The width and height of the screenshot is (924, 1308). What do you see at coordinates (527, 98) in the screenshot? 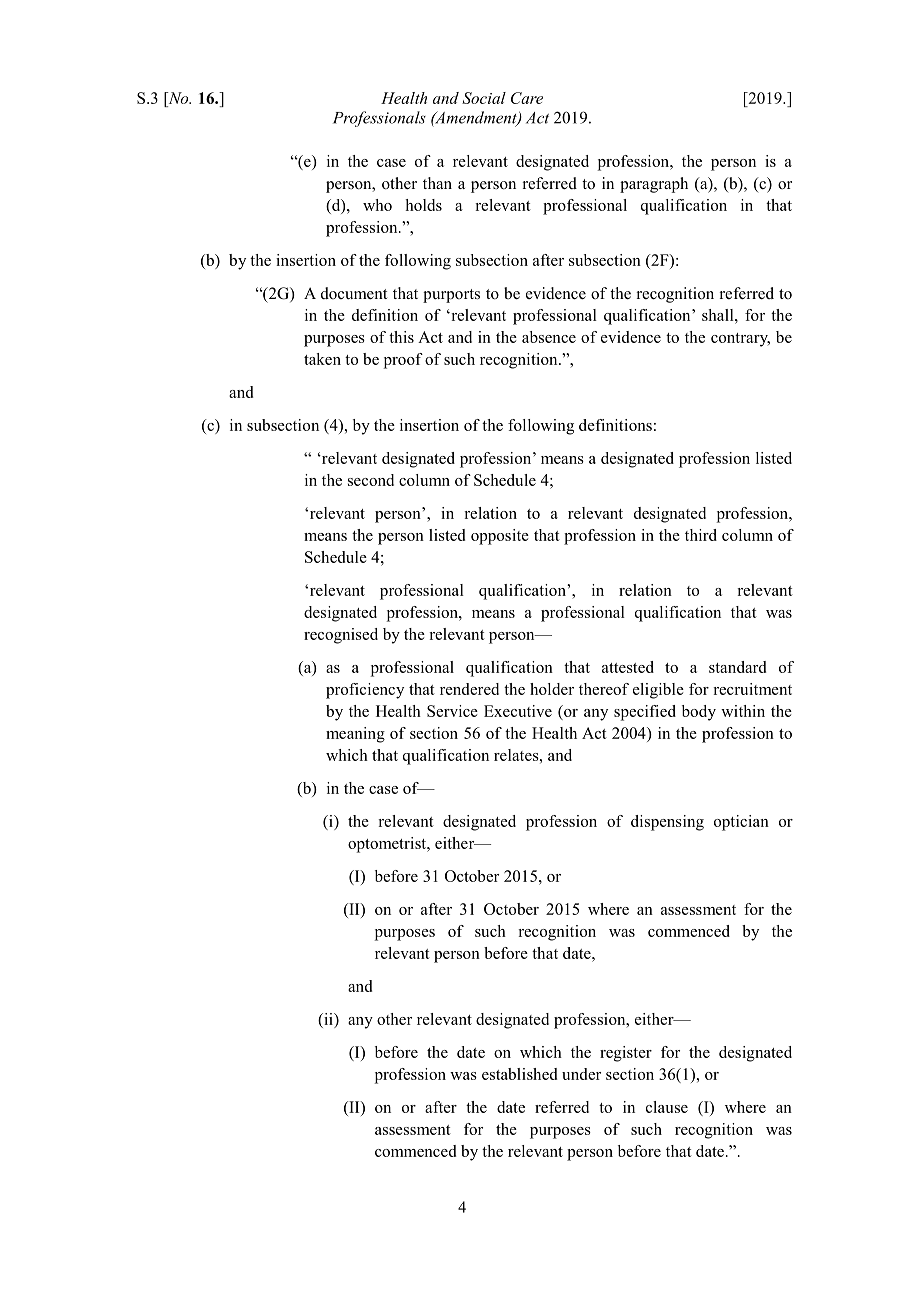
I see `Care` at bounding box center [527, 98].
